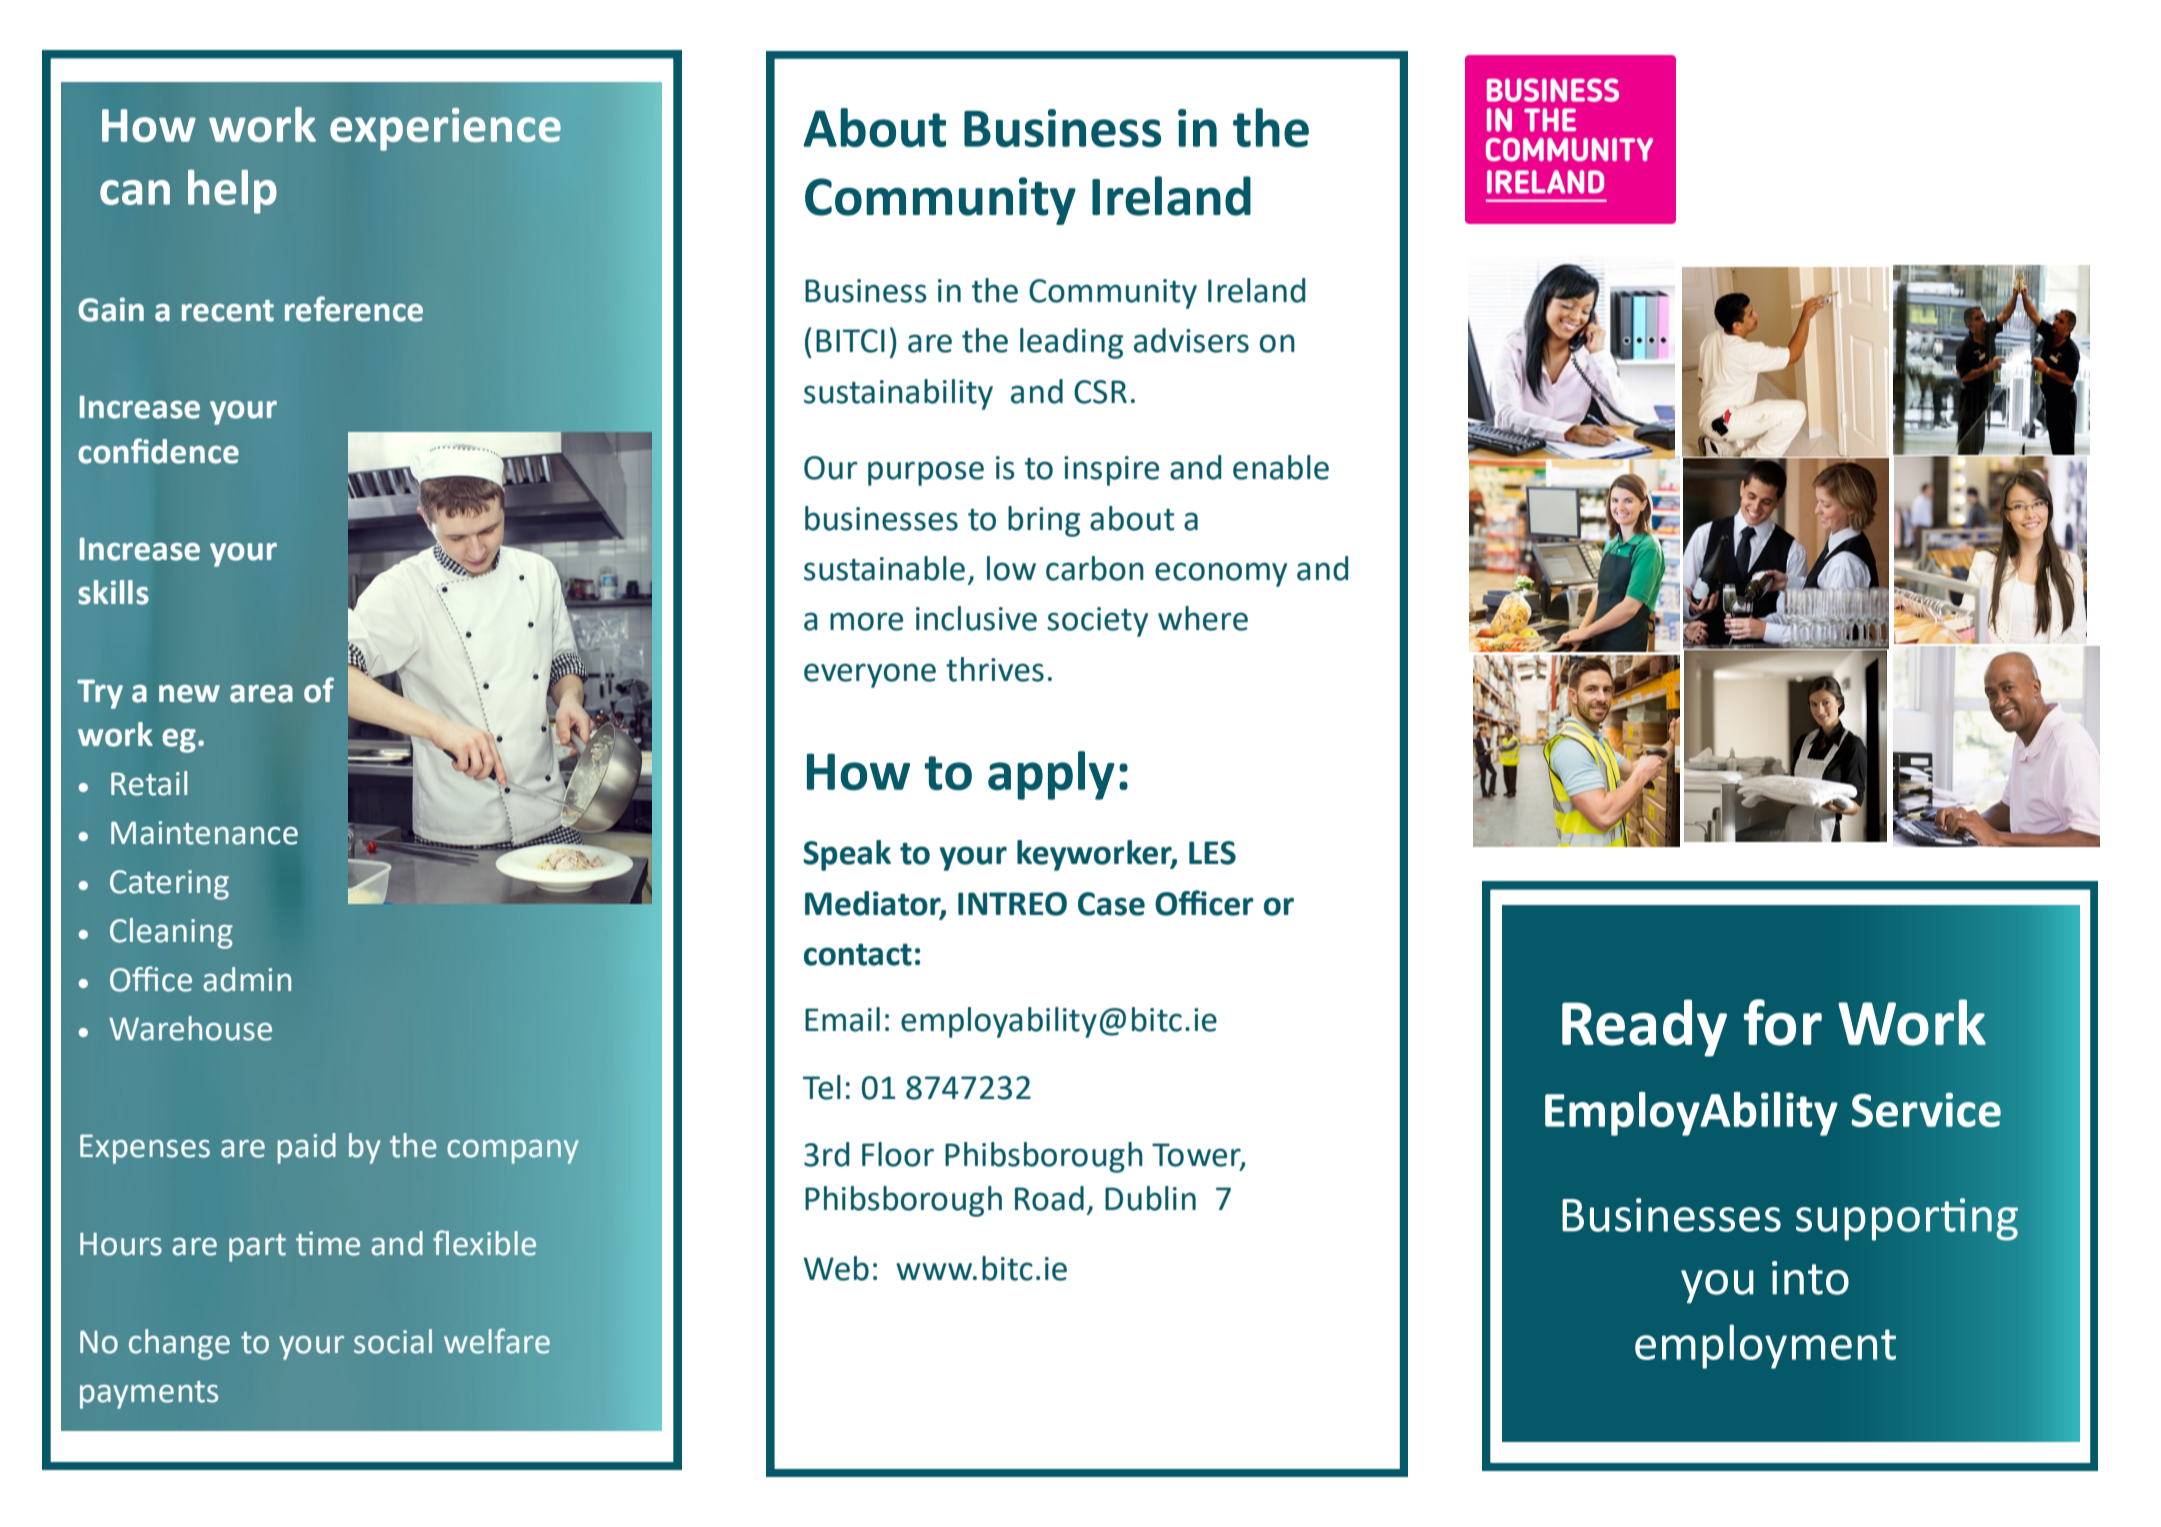  Describe the element at coordinates (1011, 568) in the screenshot. I see `low` at that location.
